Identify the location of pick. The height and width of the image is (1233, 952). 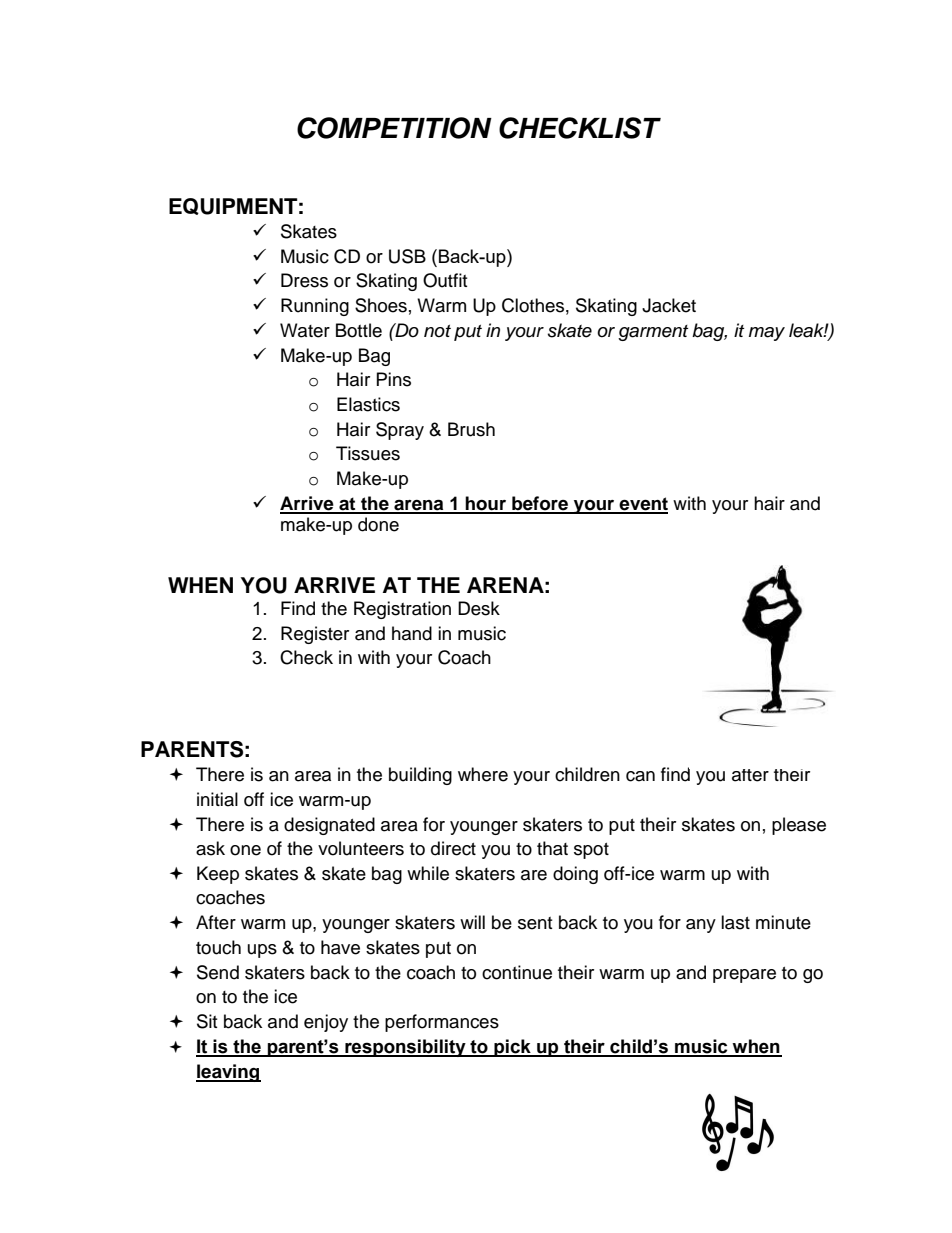
(512, 1048).
